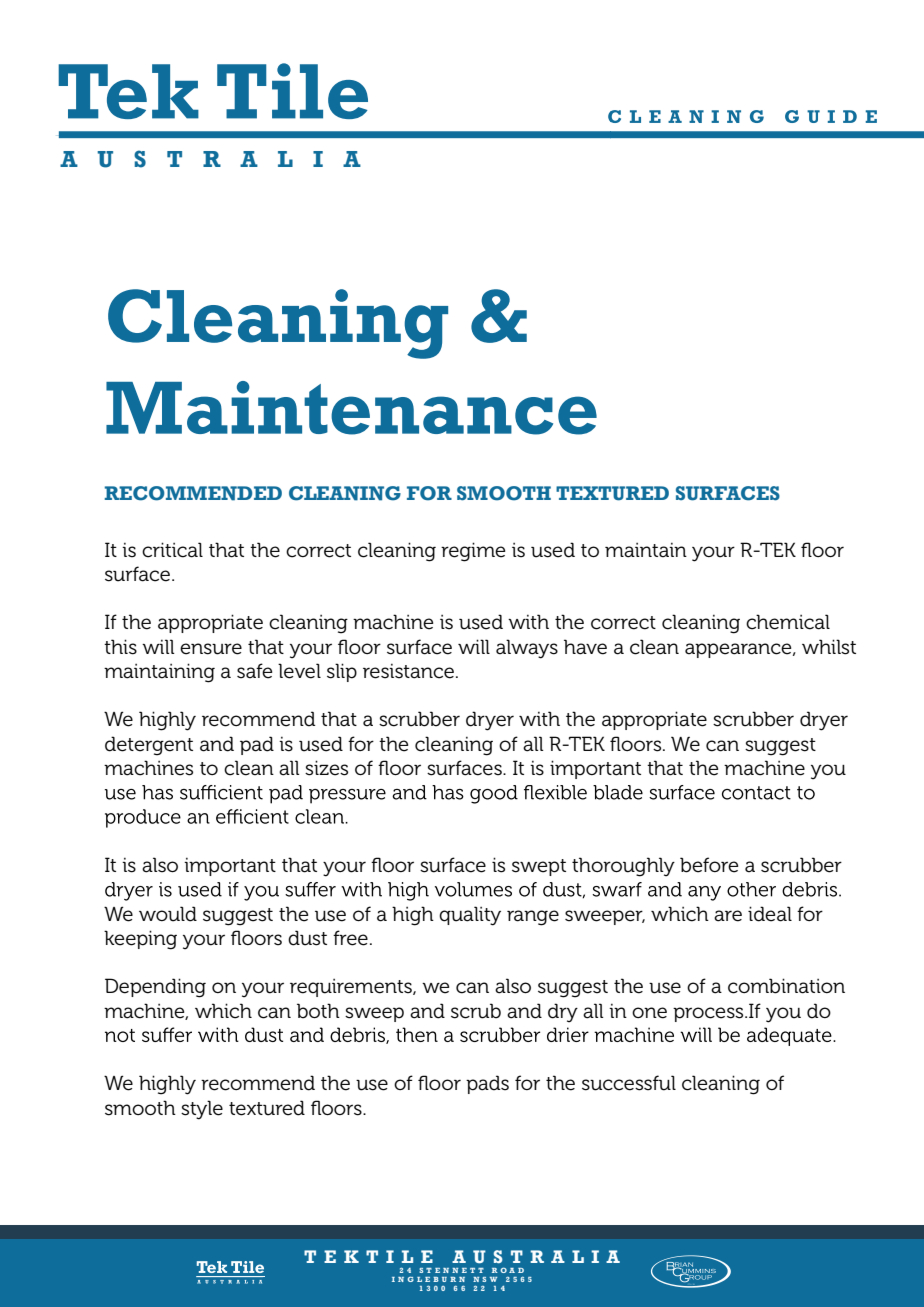 This screenshot has height=1307, width=924. I want to click on would, so click(168, 914).
